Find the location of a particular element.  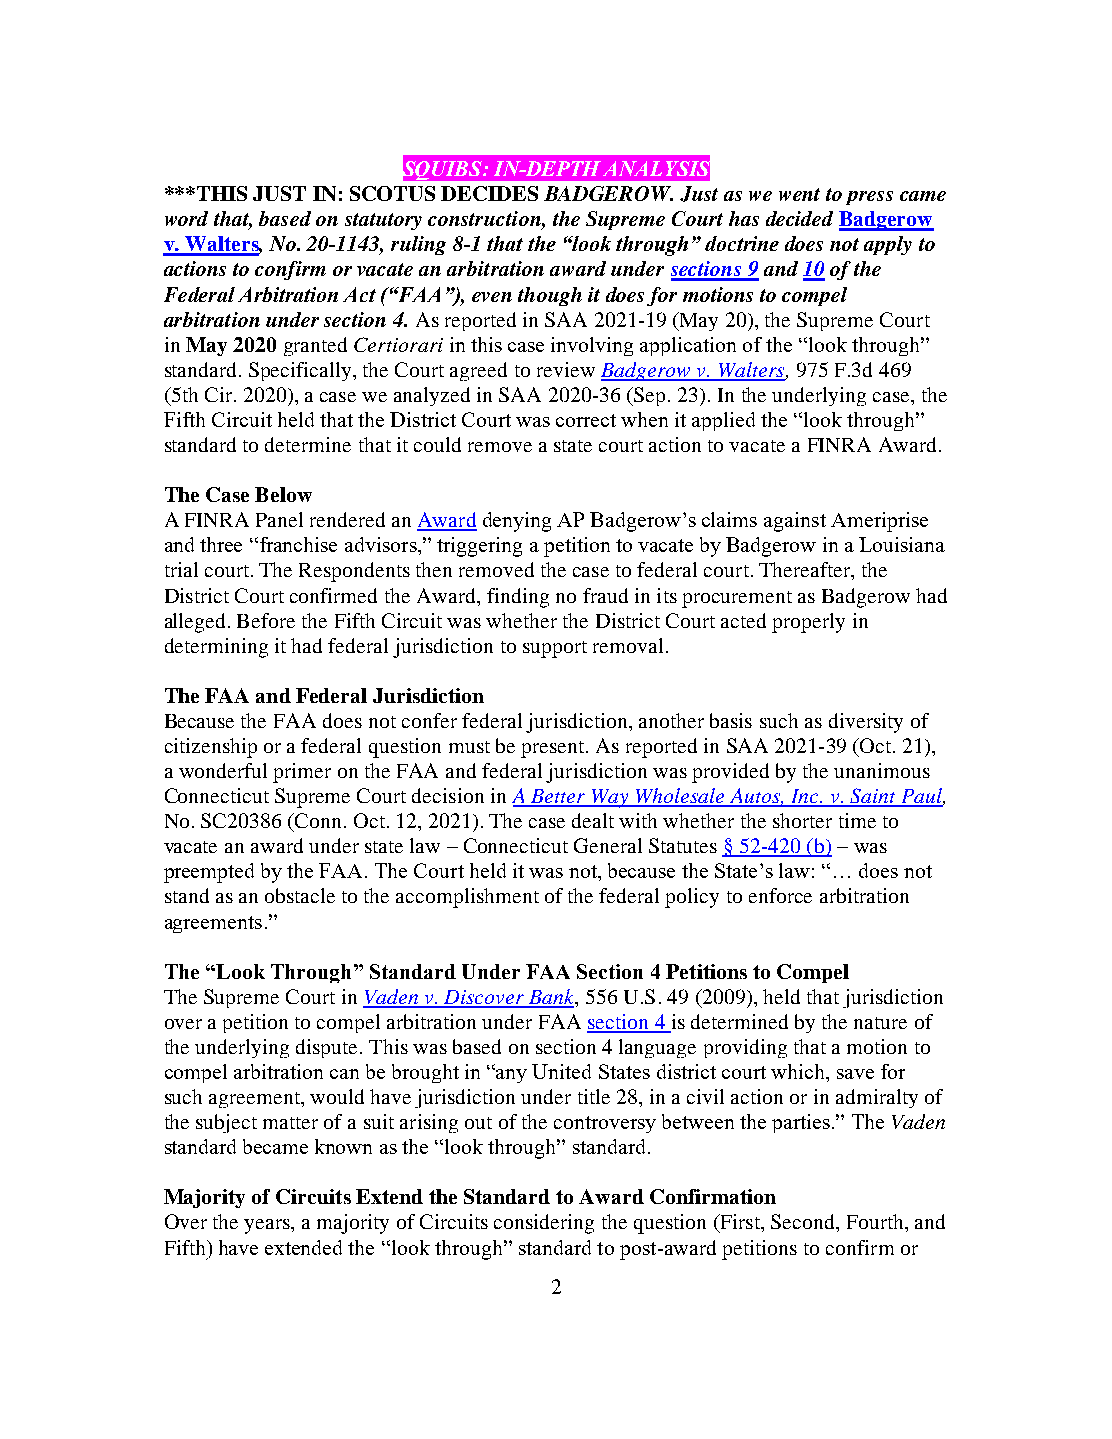

years is located at coordinates (268, 1226).
